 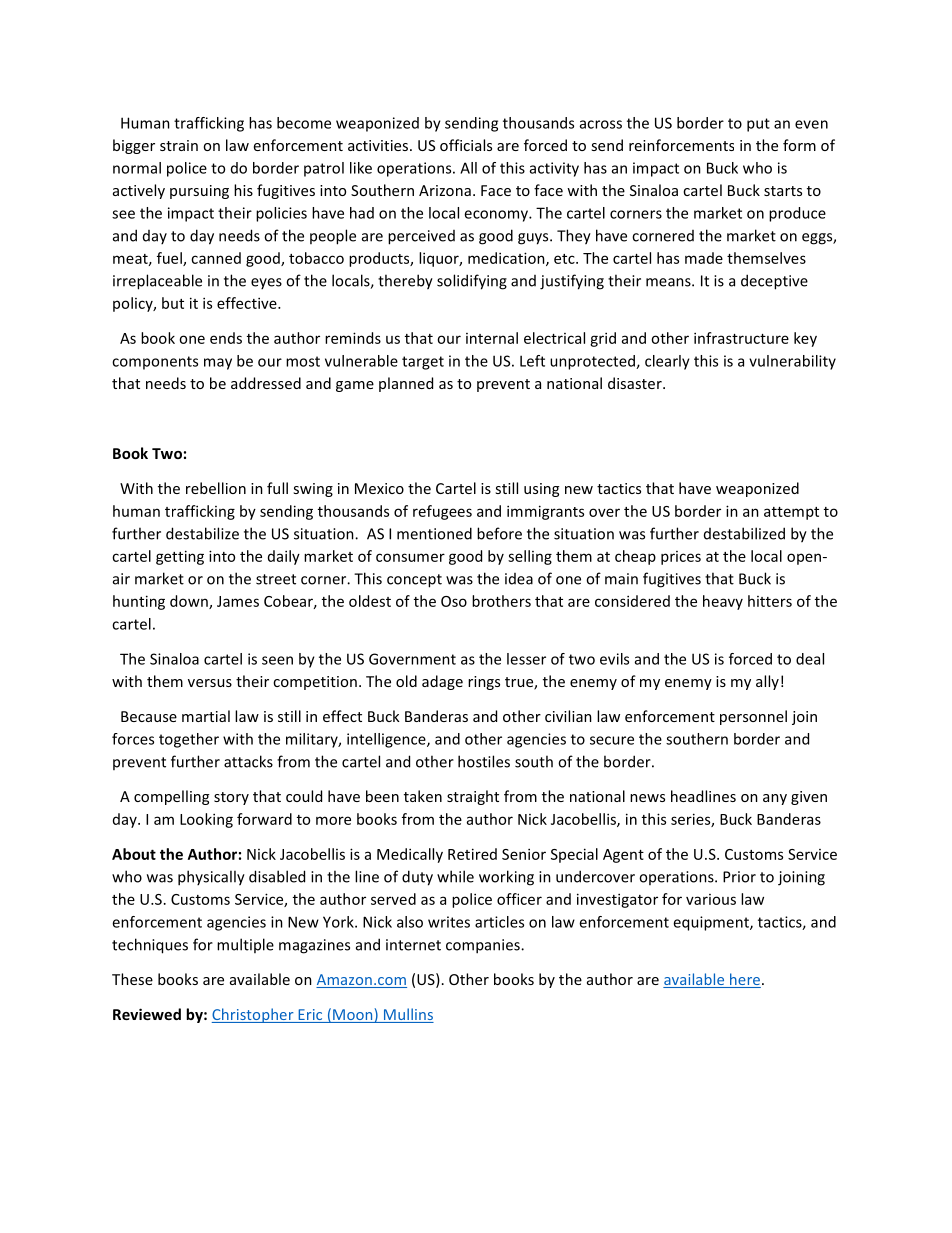 What do you see at coordinates (723, 602) in the page?
I see `heavy` at bounding box center [723, 602].
